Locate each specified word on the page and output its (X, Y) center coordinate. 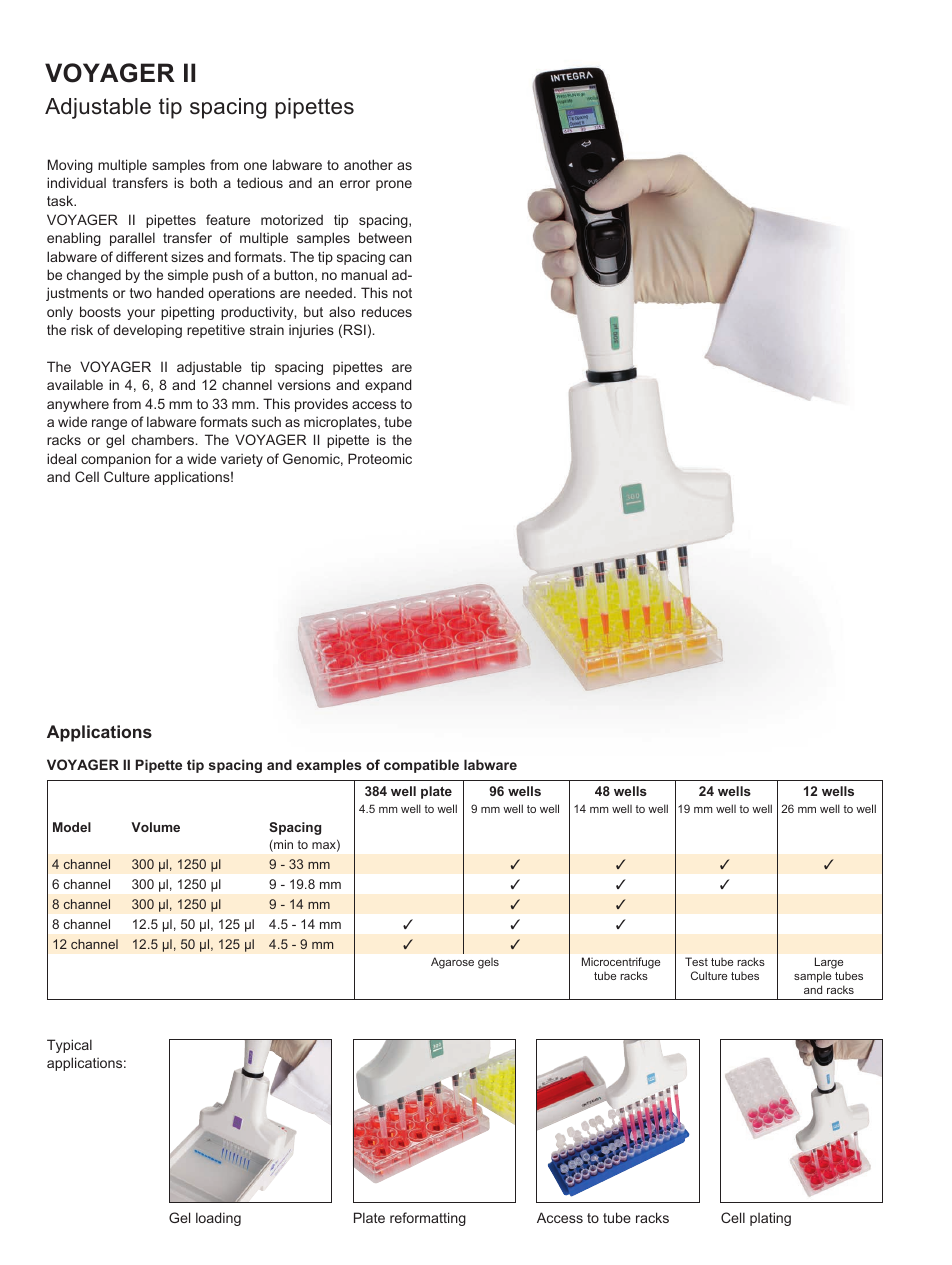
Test (696, 961)
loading (218, 1219)
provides (321, 405)
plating (770, 1219)
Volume (155, 827)
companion (116, 460)
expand (388, 386)
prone (394, 185)
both (203, 182)
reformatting (428, 1219)
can (400, 258)
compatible (421, 766)
